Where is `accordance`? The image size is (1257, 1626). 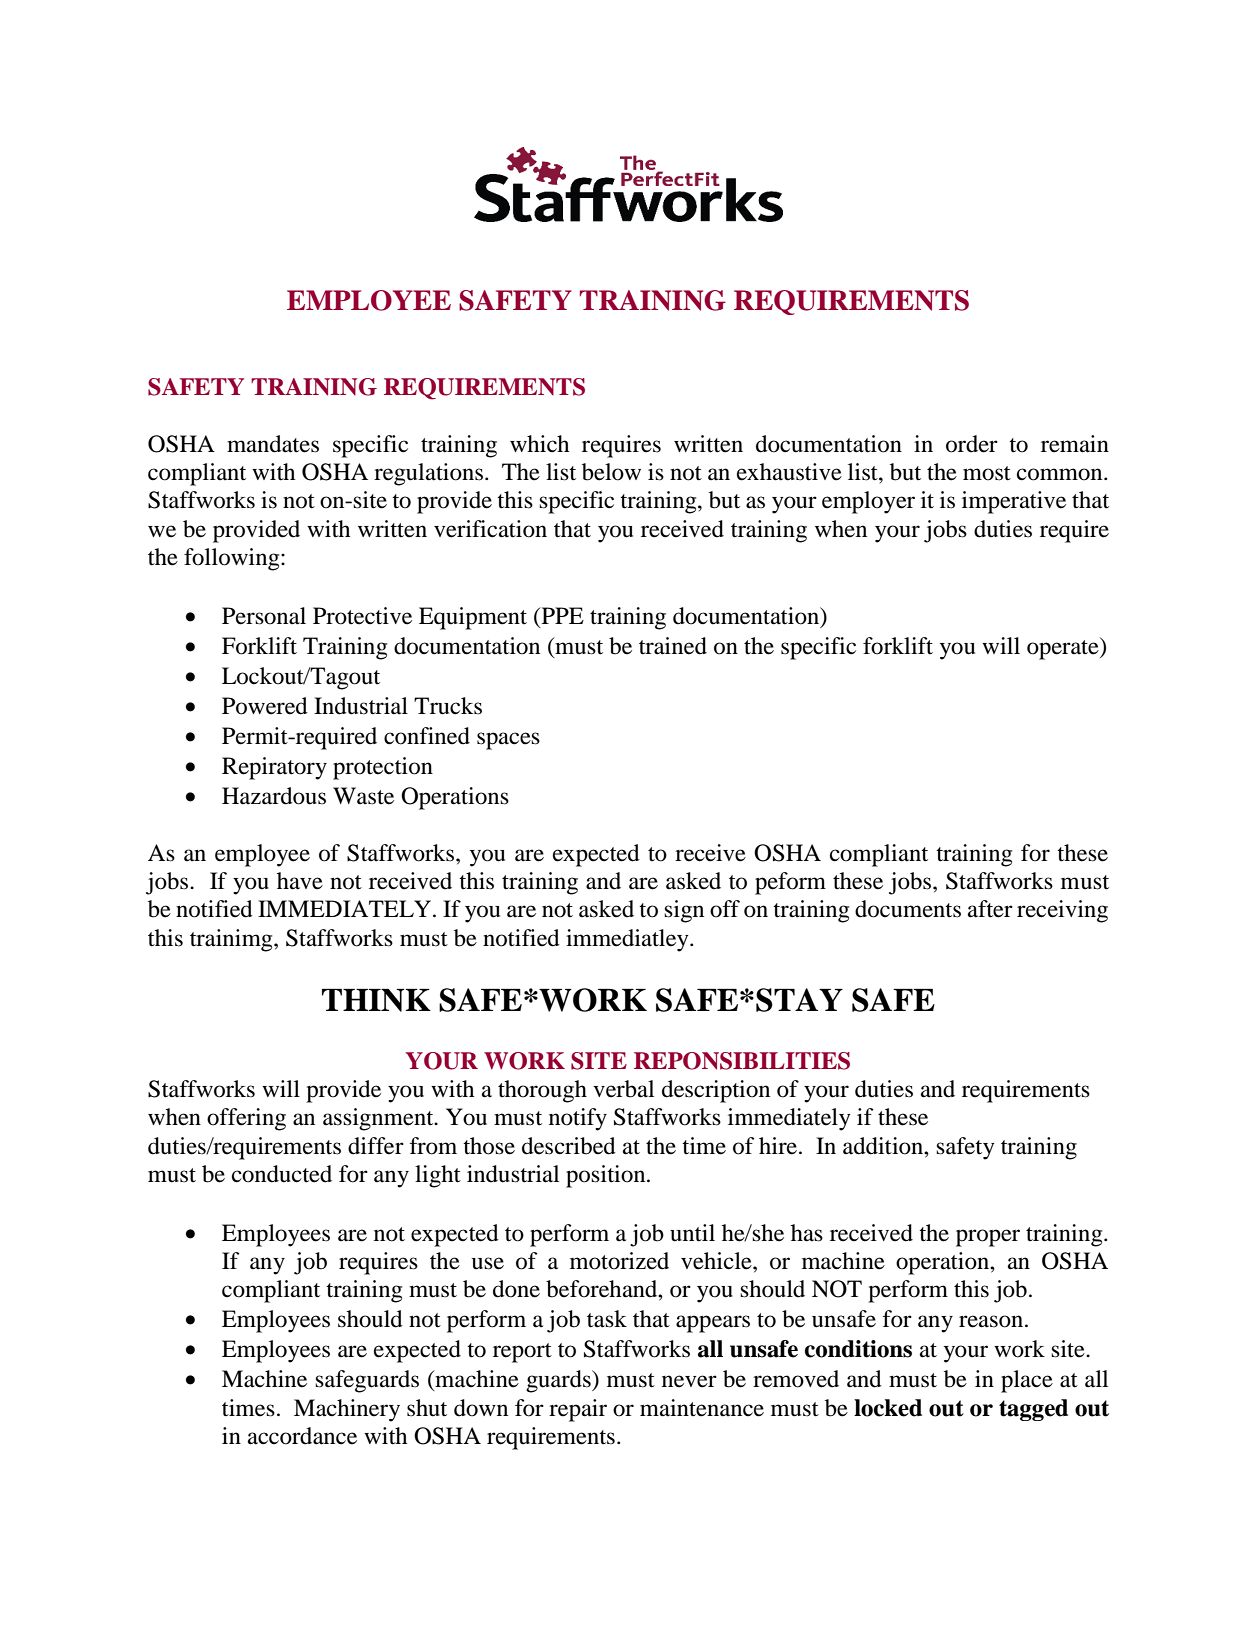 accordance is located at coordinates (302, 1436).
